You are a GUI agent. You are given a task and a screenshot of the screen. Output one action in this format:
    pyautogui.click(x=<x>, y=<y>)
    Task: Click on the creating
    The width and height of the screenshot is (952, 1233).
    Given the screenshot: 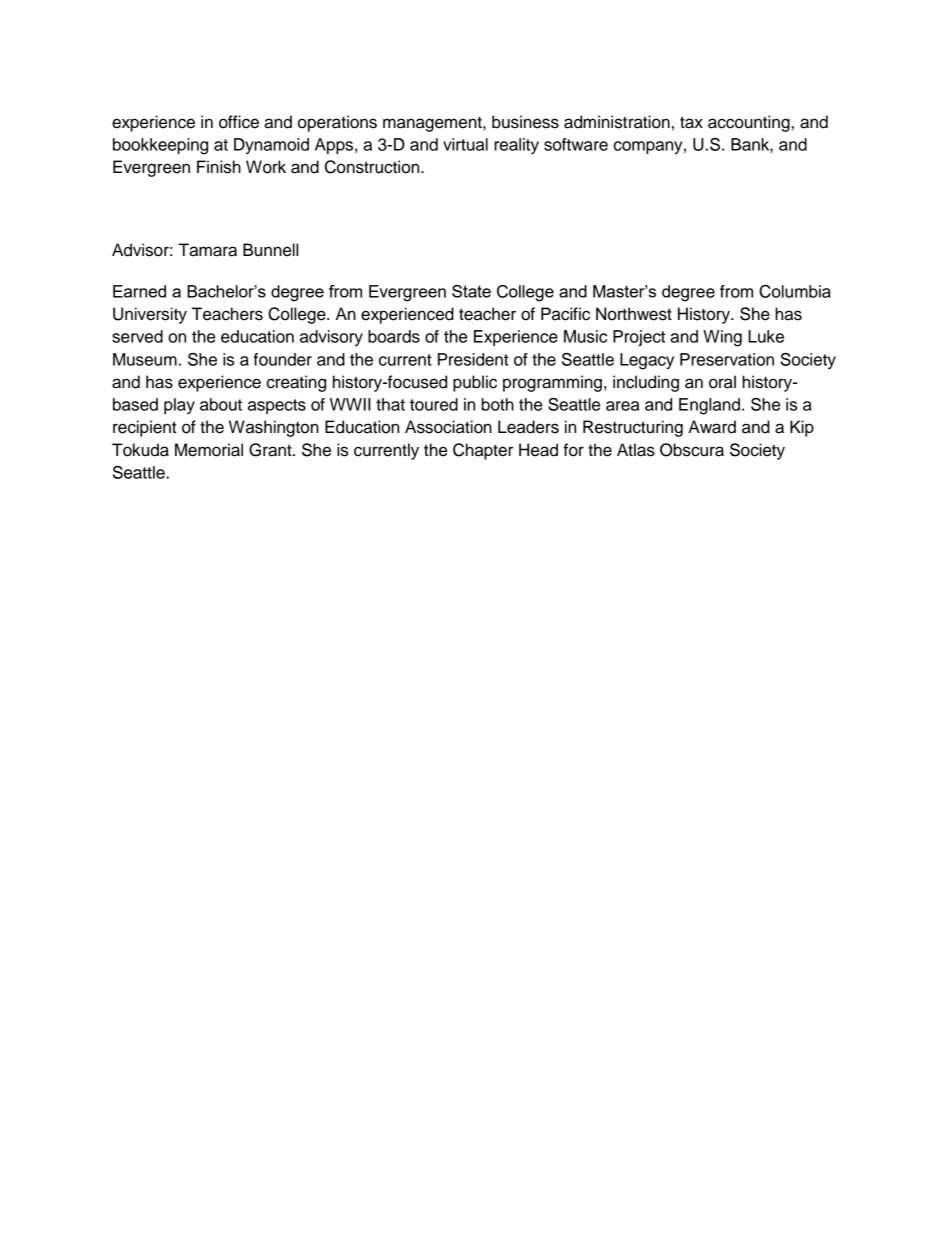 What is the action you would take?
    pyautogui.click(x=296, y=383)
